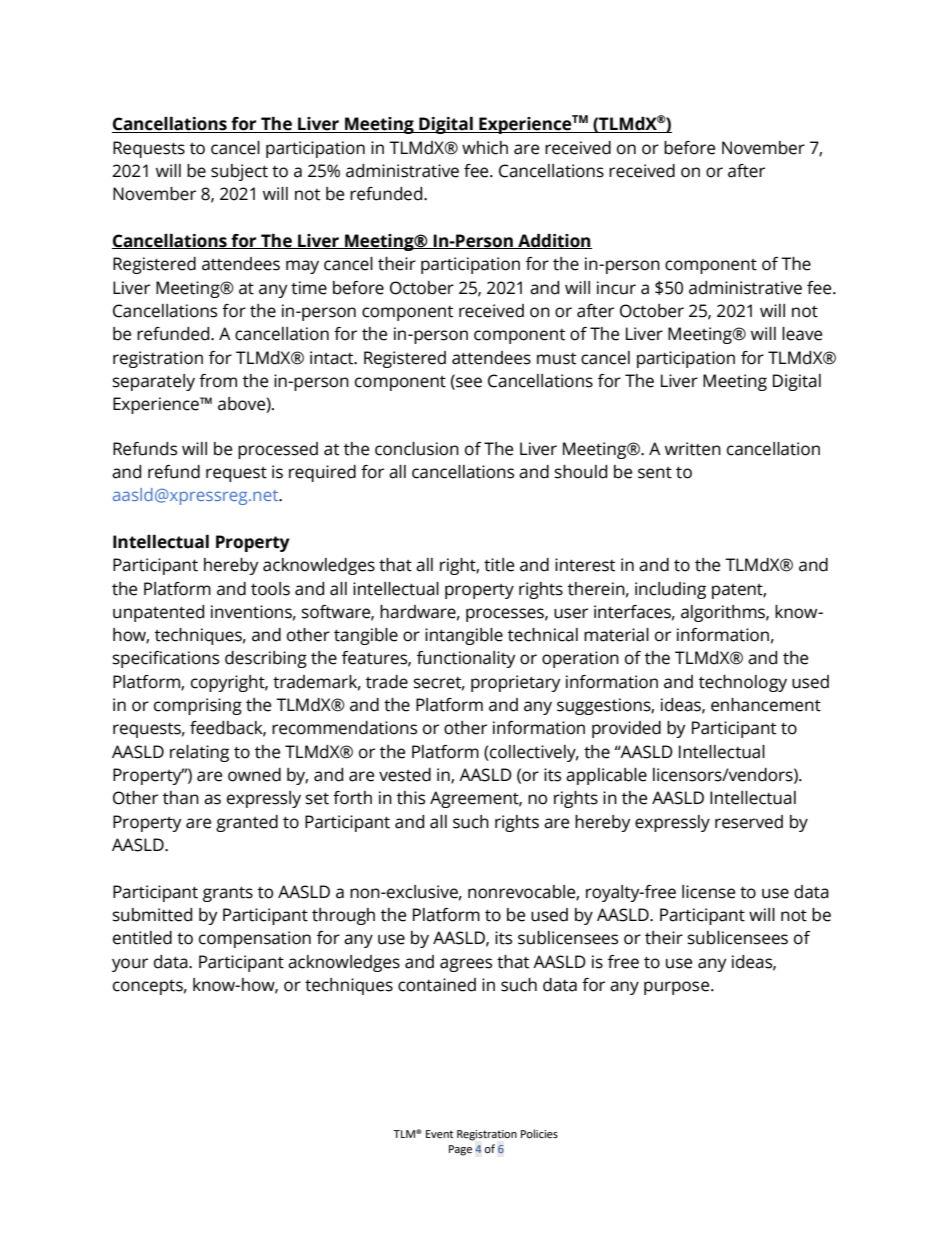 The height and width of the screenshot is (1233, 952). Describe the element at coordinates (678, 988) in the screenshot. I see `purpose` at that location.
